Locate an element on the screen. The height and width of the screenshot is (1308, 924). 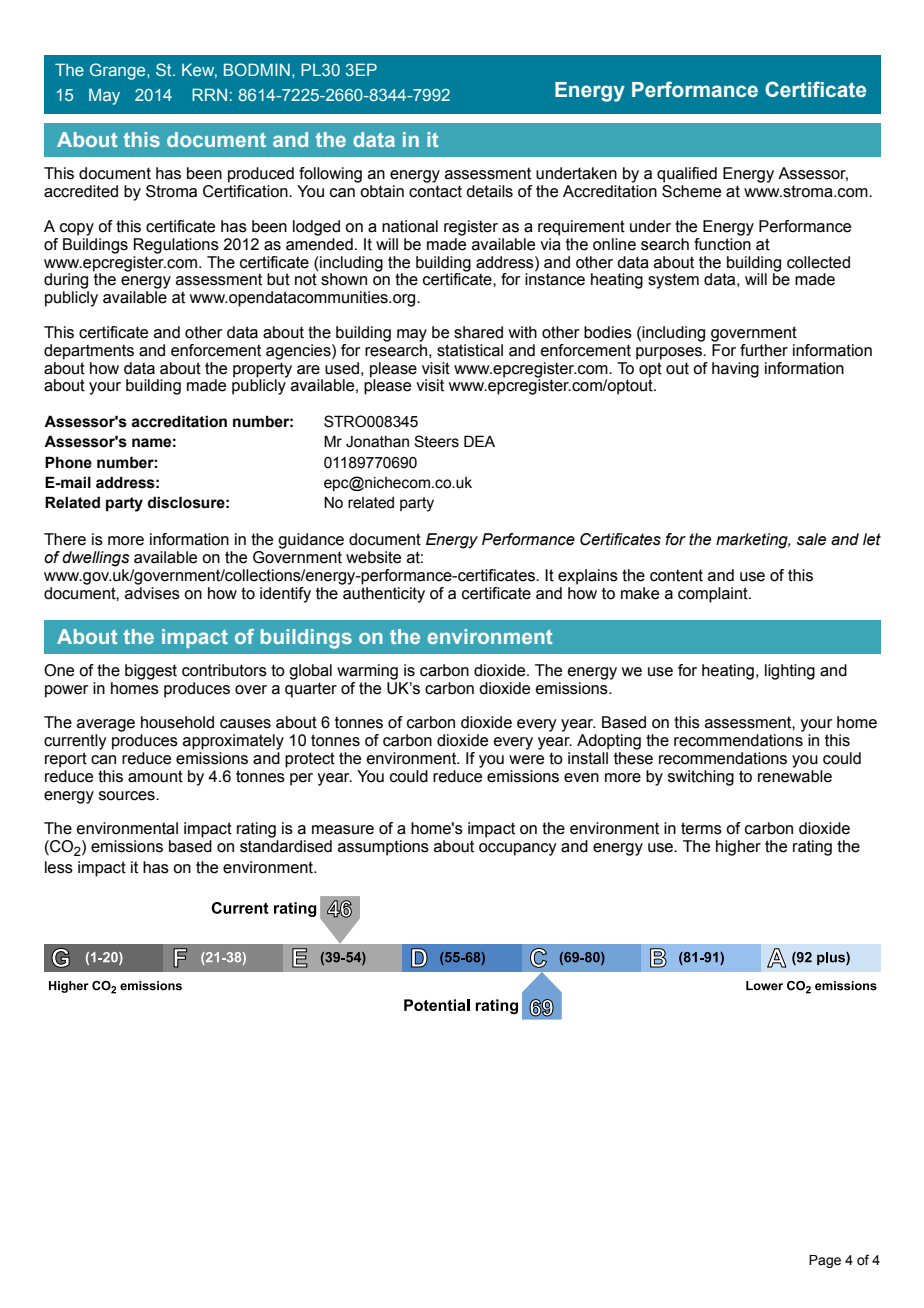
DEA is located at coordinates (479, 441).
